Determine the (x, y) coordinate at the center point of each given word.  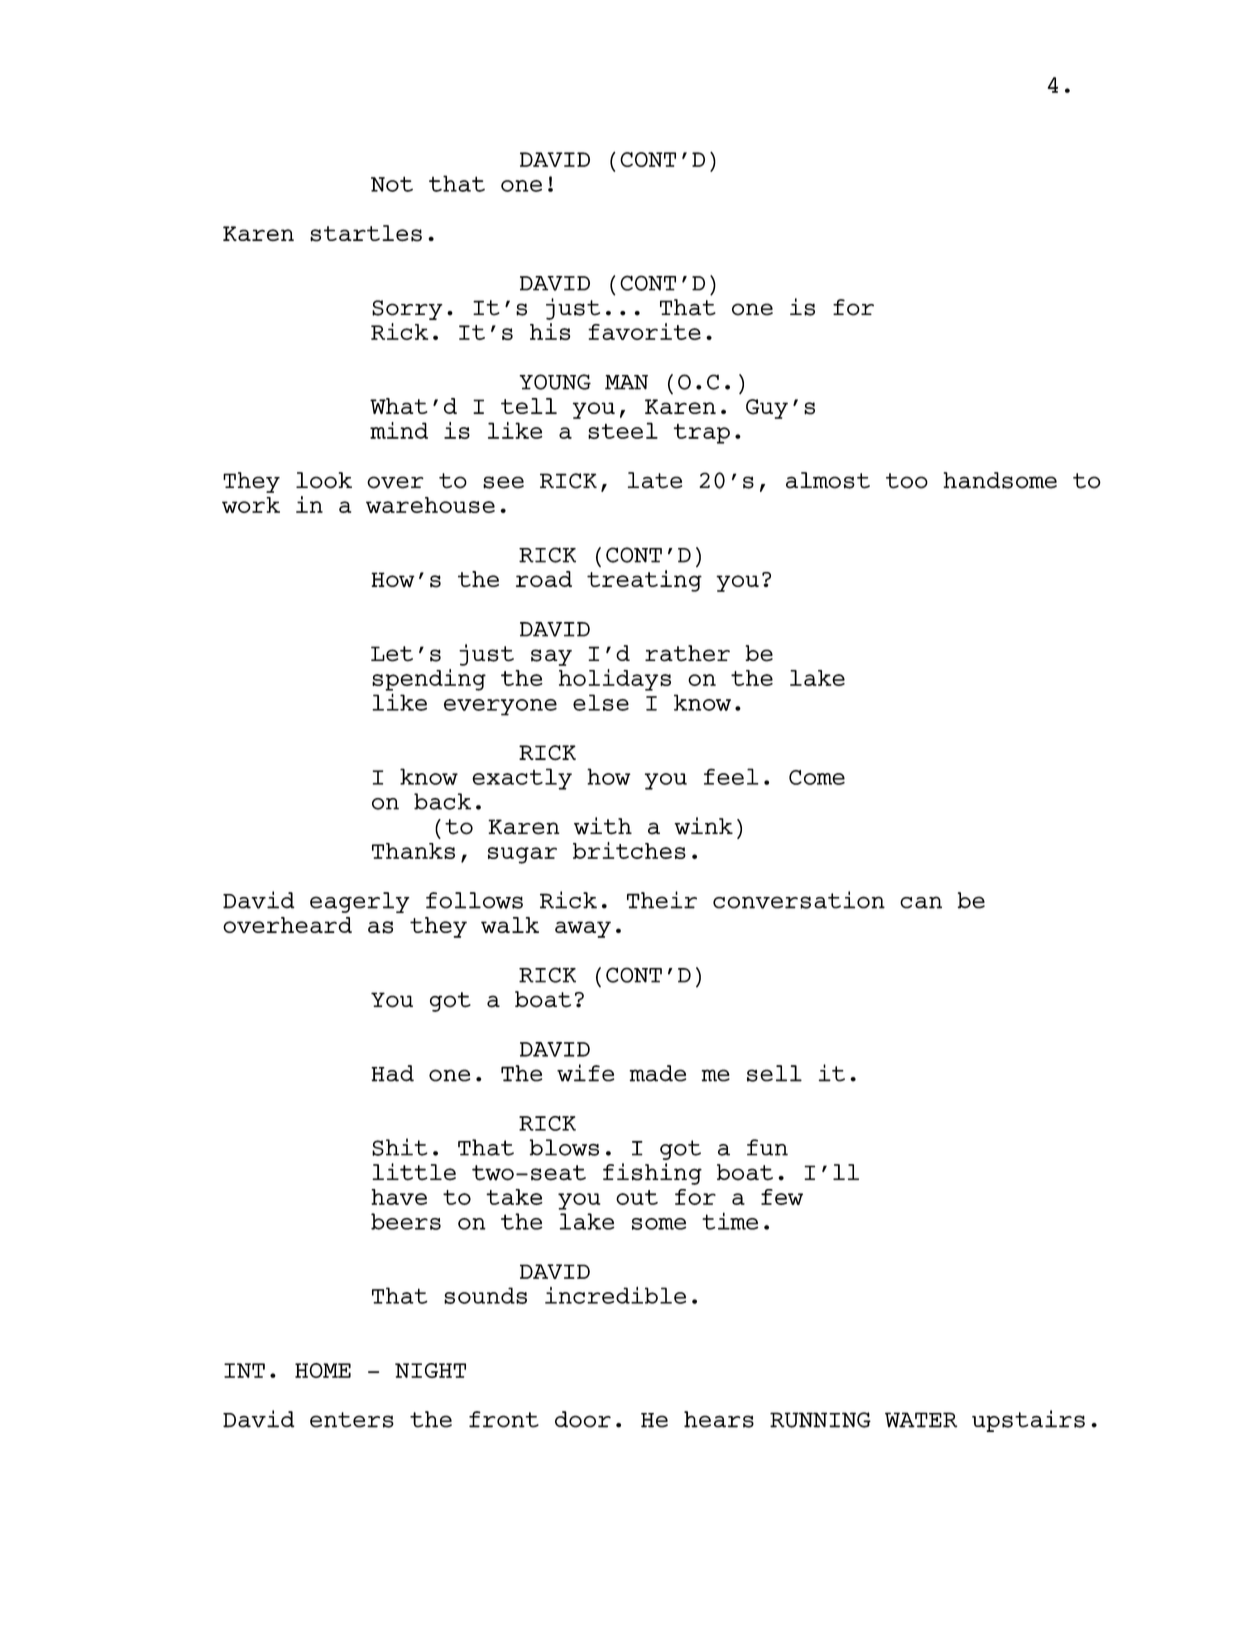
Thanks (413, 851)
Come (817, 777)
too (907, 481)
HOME (323, 1370)
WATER (921, 1420)
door (583, 1419)
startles (366, 233)
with (603, 826)
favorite (644, 331)
